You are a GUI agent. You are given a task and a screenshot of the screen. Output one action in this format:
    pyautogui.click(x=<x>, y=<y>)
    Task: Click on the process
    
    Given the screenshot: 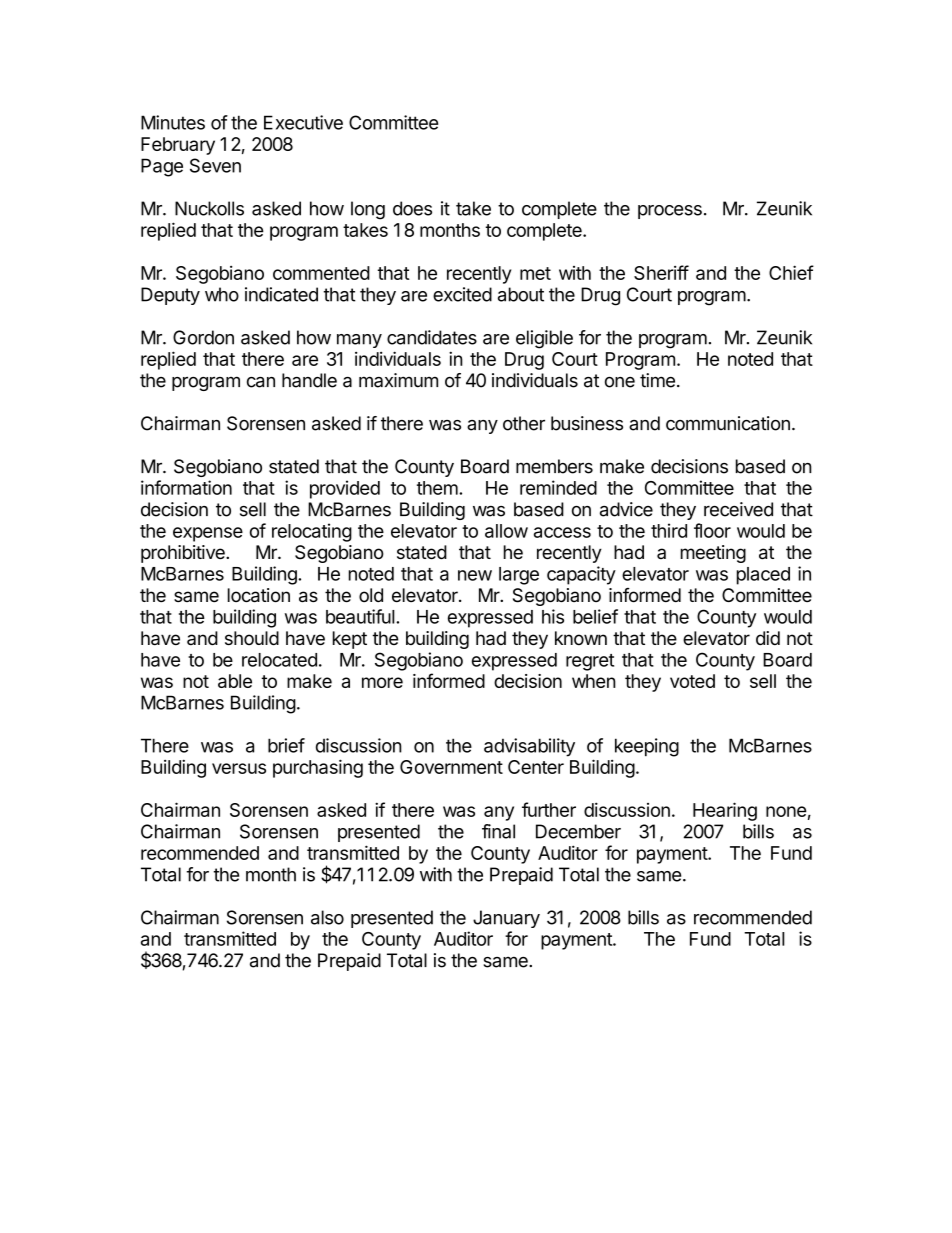 What is the action you would take?
    pyautogui.click(x=670, y=212)
